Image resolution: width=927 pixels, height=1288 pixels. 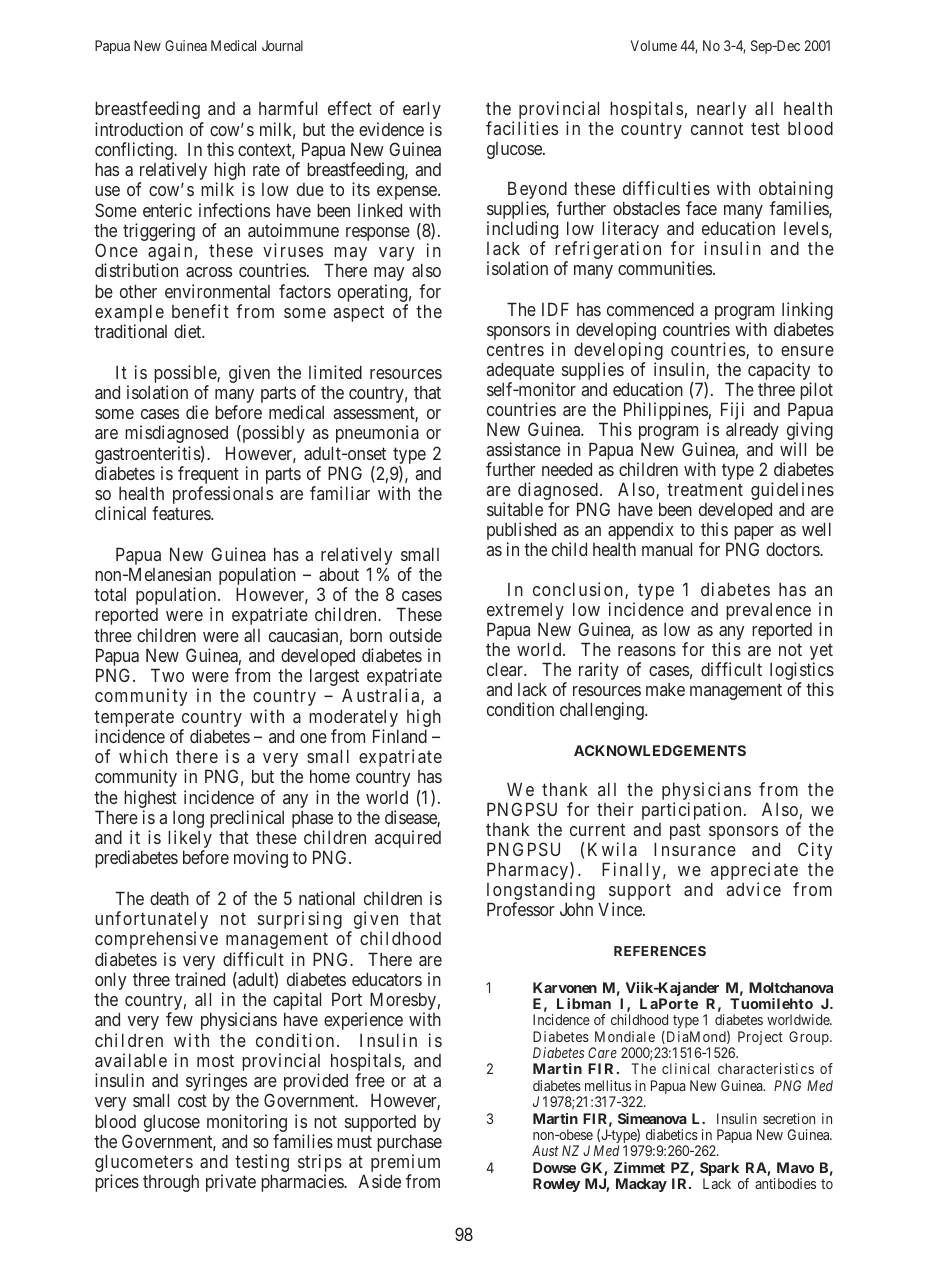 I want to click on cannot, so click(x=717, y=129).
